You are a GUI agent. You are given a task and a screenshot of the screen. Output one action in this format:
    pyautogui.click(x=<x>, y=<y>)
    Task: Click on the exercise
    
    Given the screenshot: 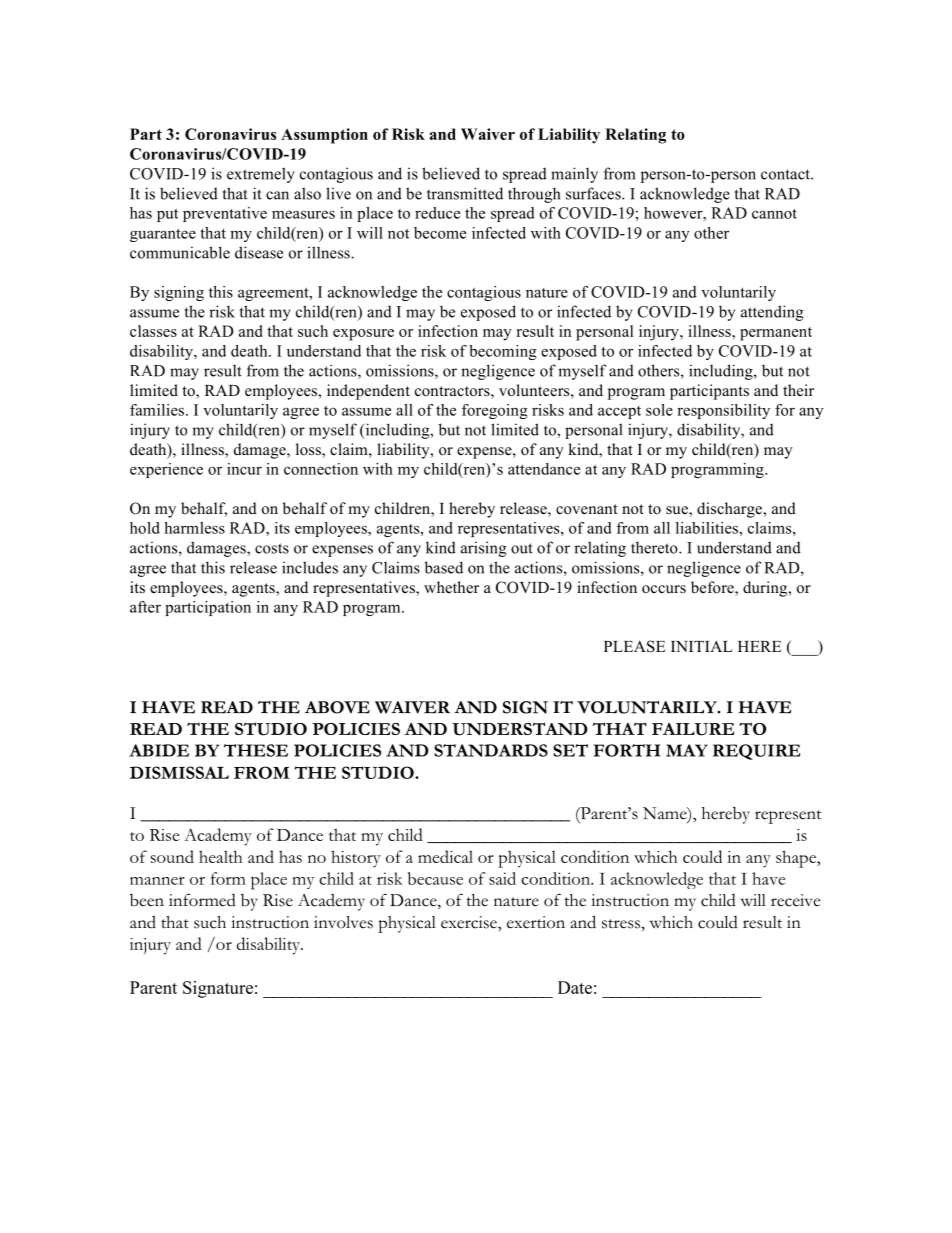 What is the action you would take?
    pyautogui.click(x=470, y=922)
